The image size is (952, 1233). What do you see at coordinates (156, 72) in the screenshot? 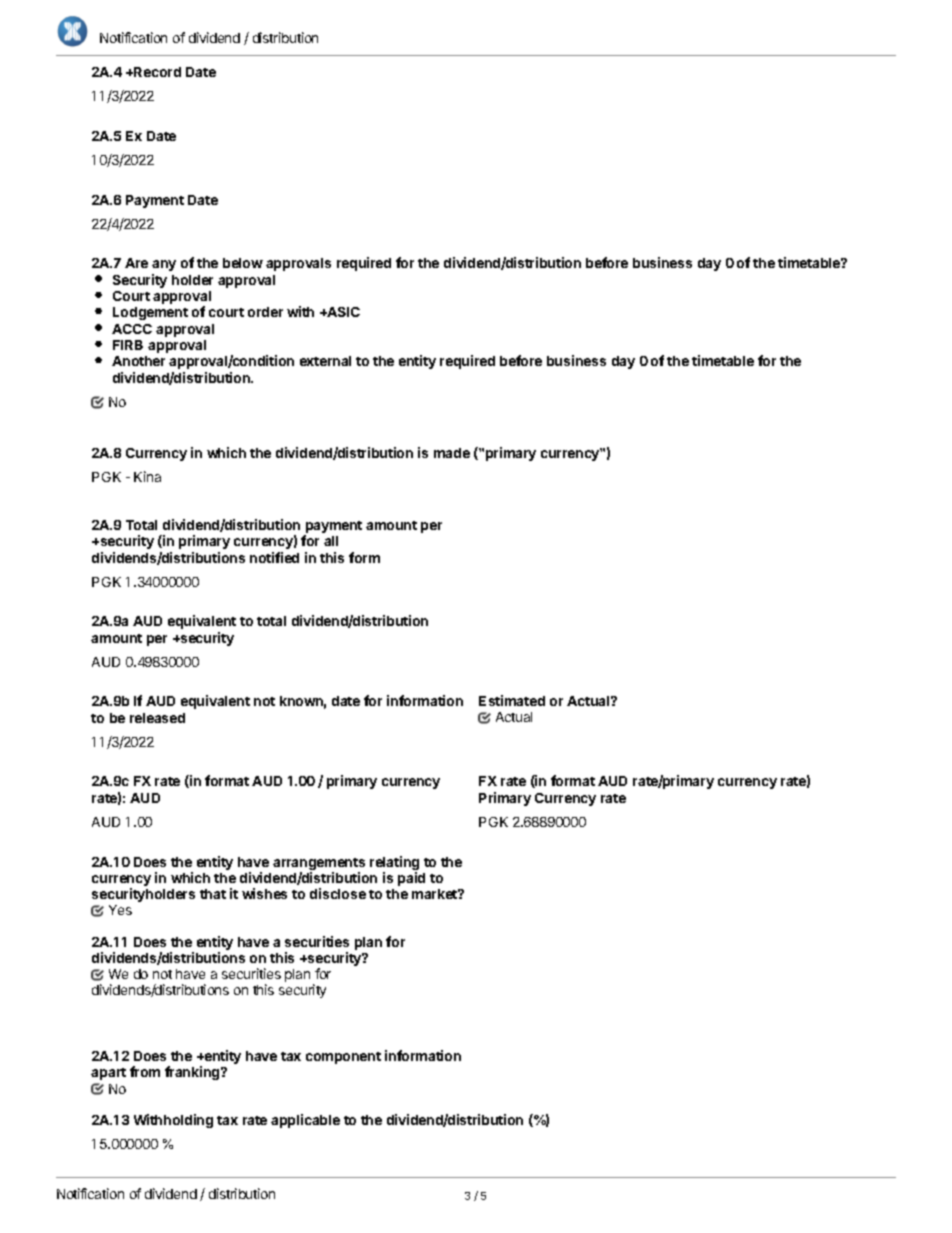
I see `Record` at bounding box center [156, 72].
